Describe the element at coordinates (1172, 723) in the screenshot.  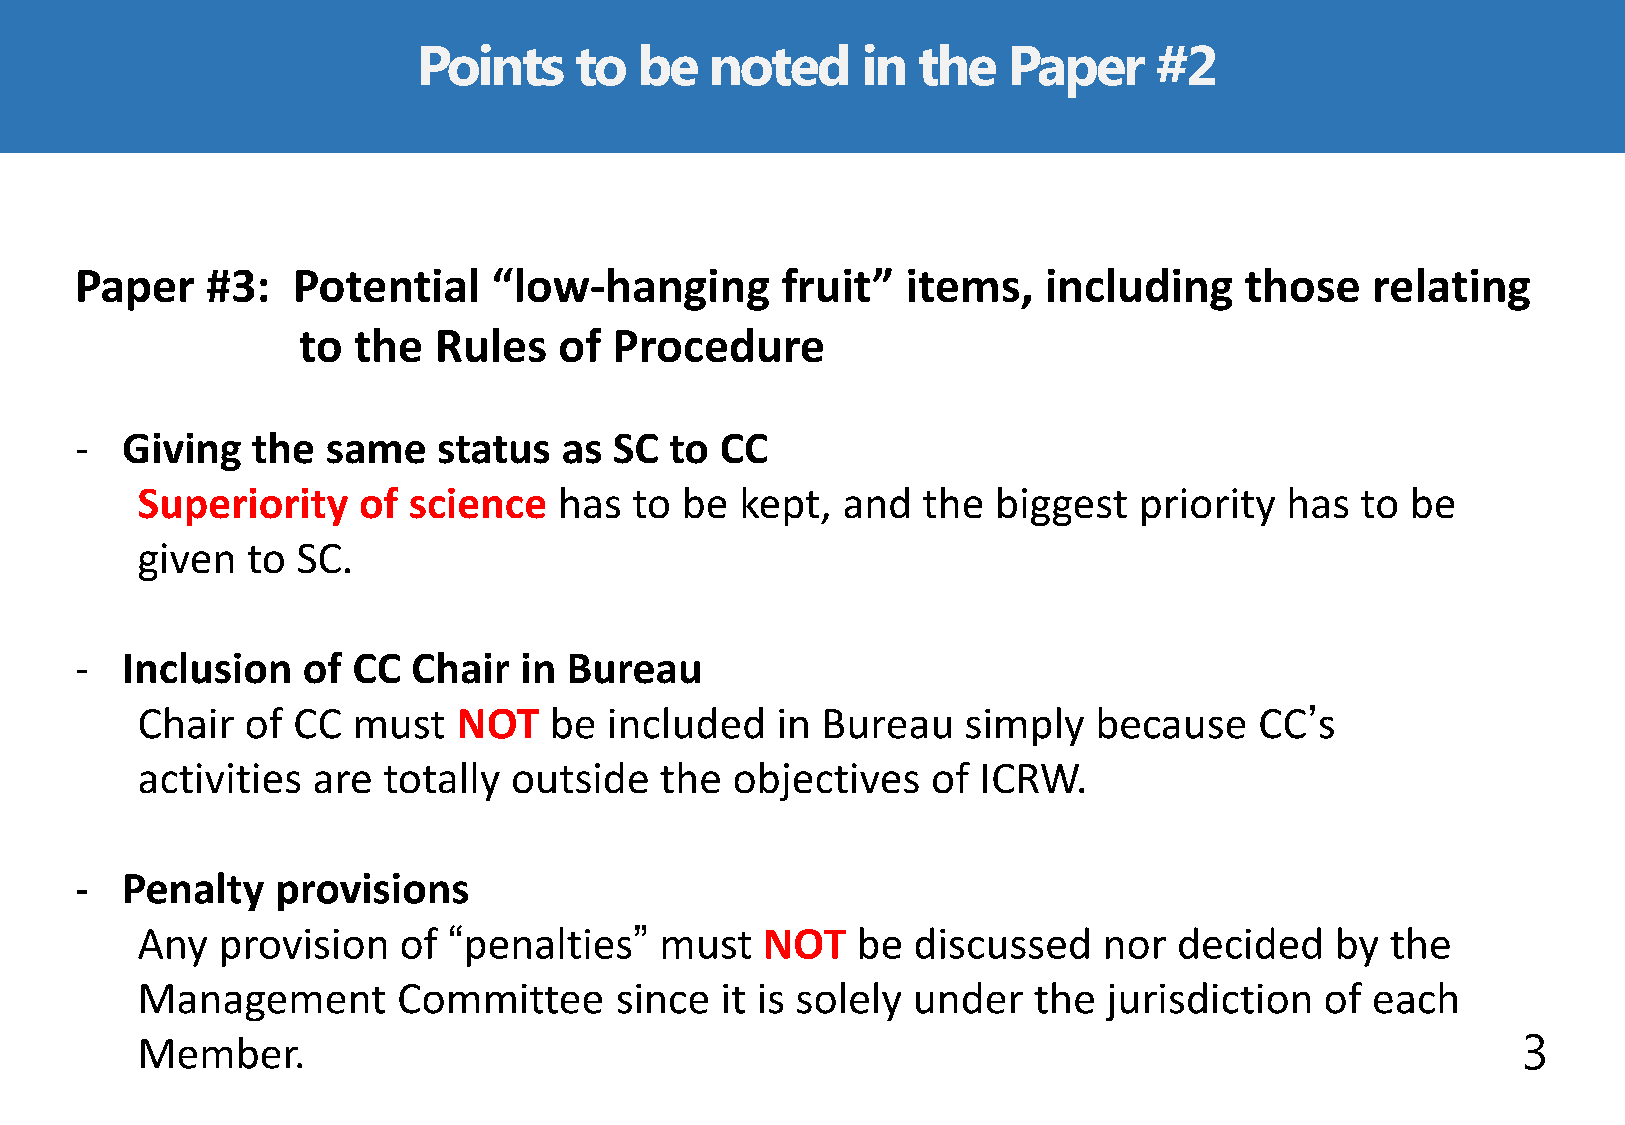
I see `because` at that location.
